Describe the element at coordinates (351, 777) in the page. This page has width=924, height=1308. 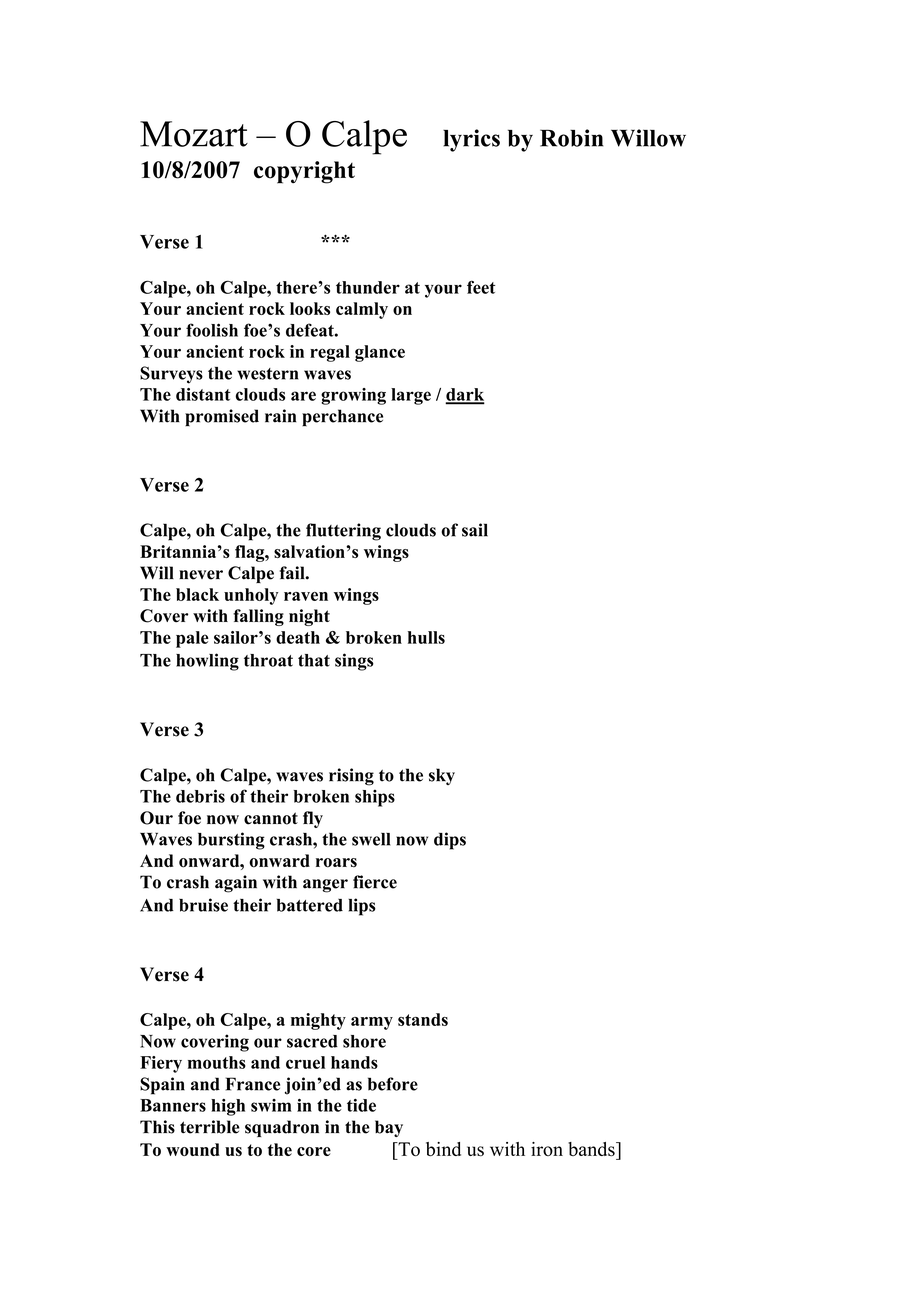
I see `rising` at that location.
